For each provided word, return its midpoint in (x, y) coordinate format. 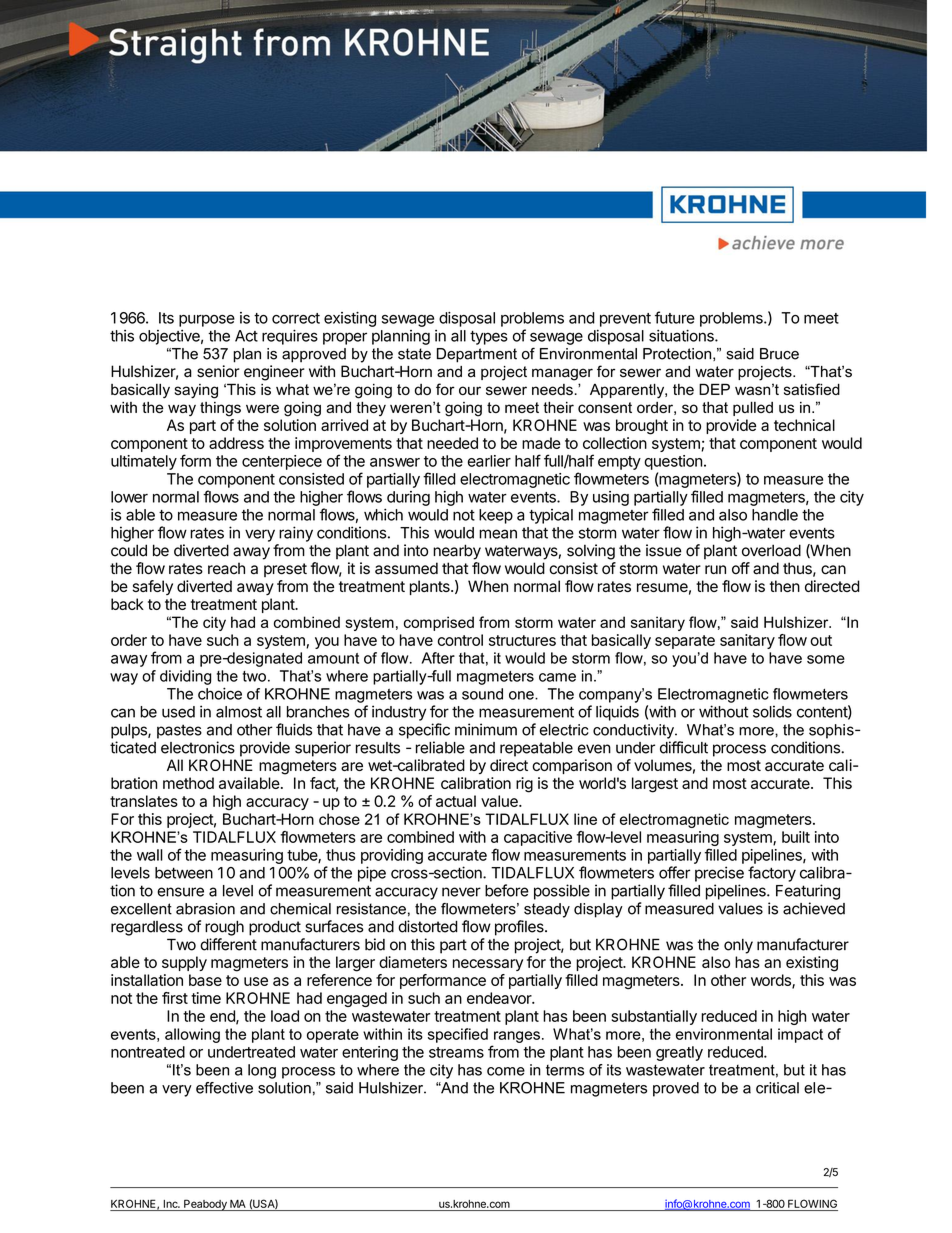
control (460, 640)
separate (685, 642)
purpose (207, 321)
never (461, 892)
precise (719, 874)
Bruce (779, 354)
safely (153, 587)
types (489, 338)
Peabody (205, 1205)
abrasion (205, 909)
